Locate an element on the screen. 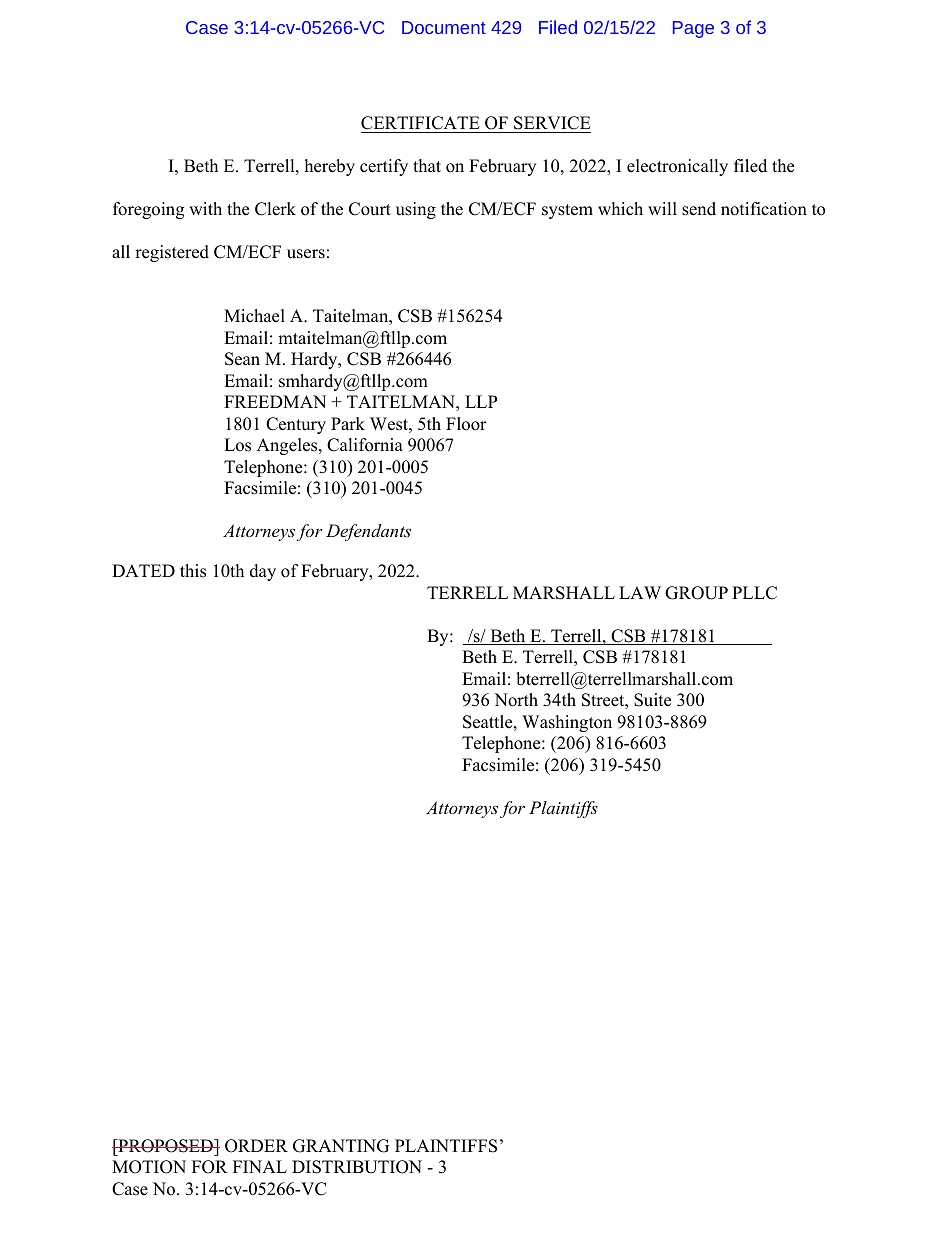 Image resolution: width=952 pixels, height=1233 pixels. GROUP is located at coordinates (696, 593).
